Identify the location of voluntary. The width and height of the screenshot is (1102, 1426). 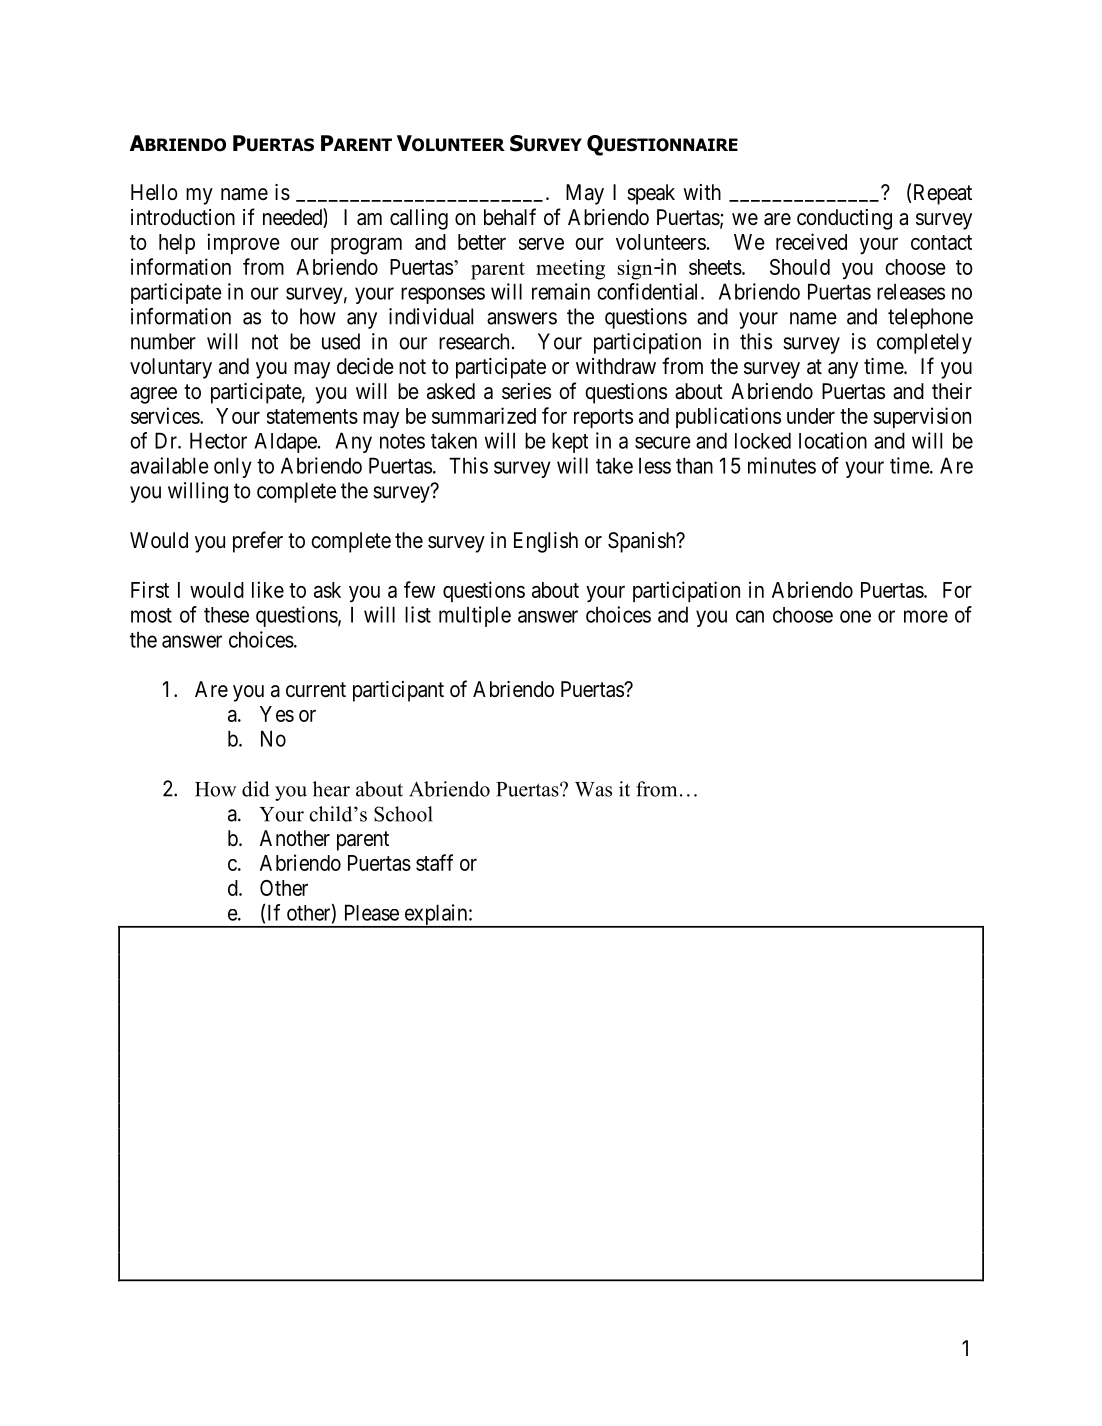
(171, 368).
